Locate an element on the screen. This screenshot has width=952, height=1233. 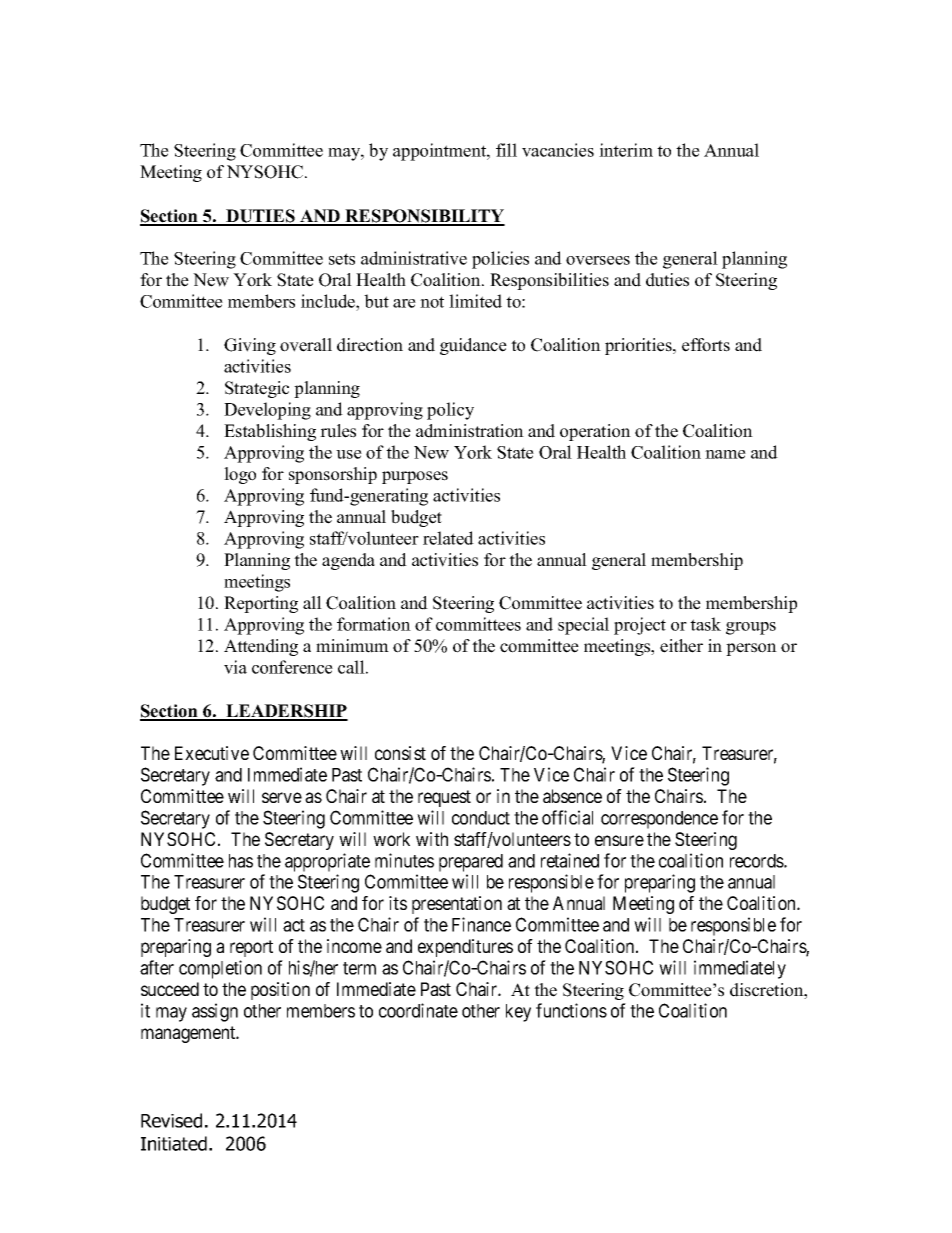
request is located at coordinates (444, 798).
